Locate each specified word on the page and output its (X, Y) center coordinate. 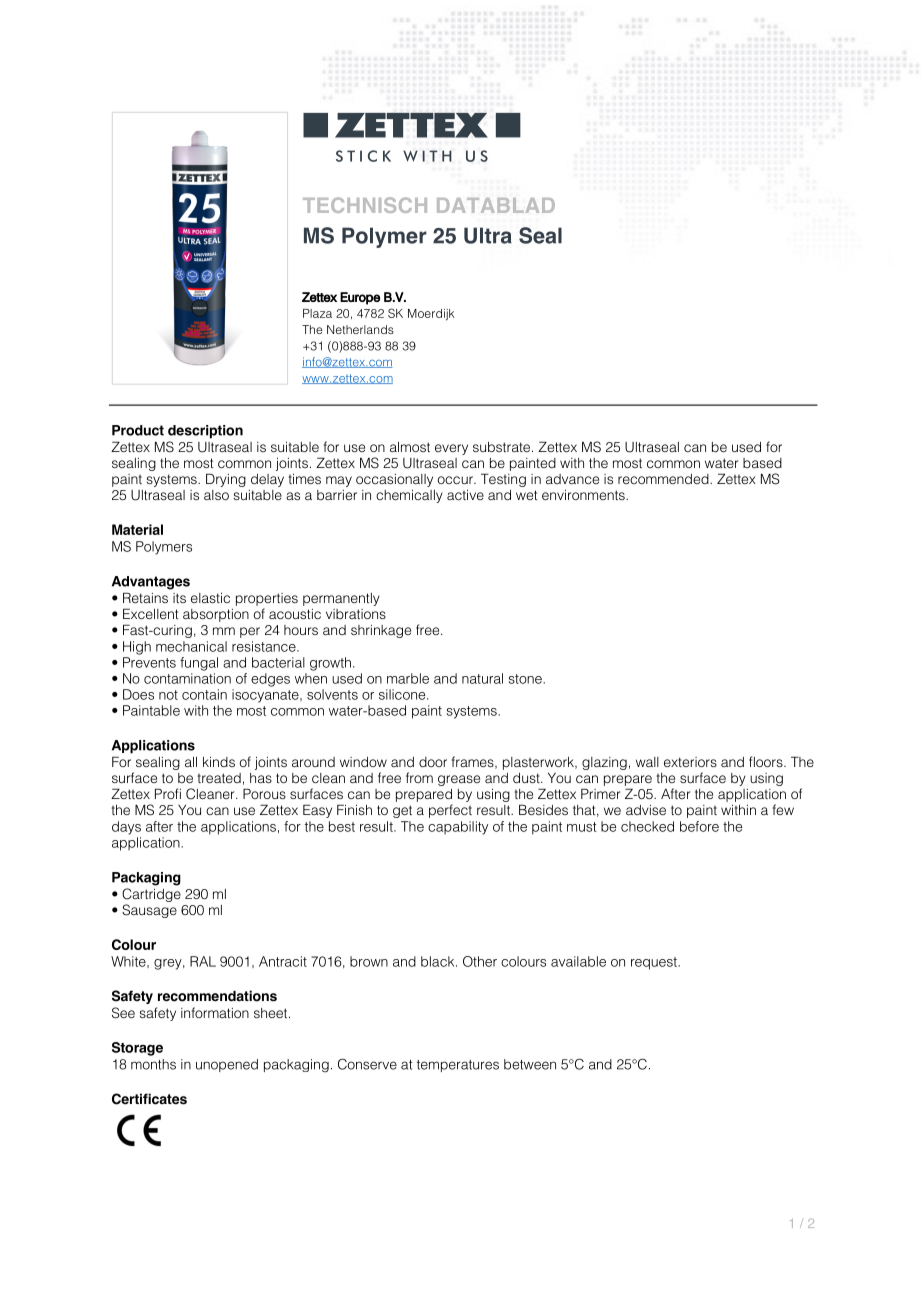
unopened (227, 1065)
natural (482, 678)
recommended (664, 479)
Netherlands (360, 329)
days (126, 828)
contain (204, 694)
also (216, 495)
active (465, 495)
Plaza (317, 313)
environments (584, 495)
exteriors (690, 762)
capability (458, 828)
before (699, 826)
